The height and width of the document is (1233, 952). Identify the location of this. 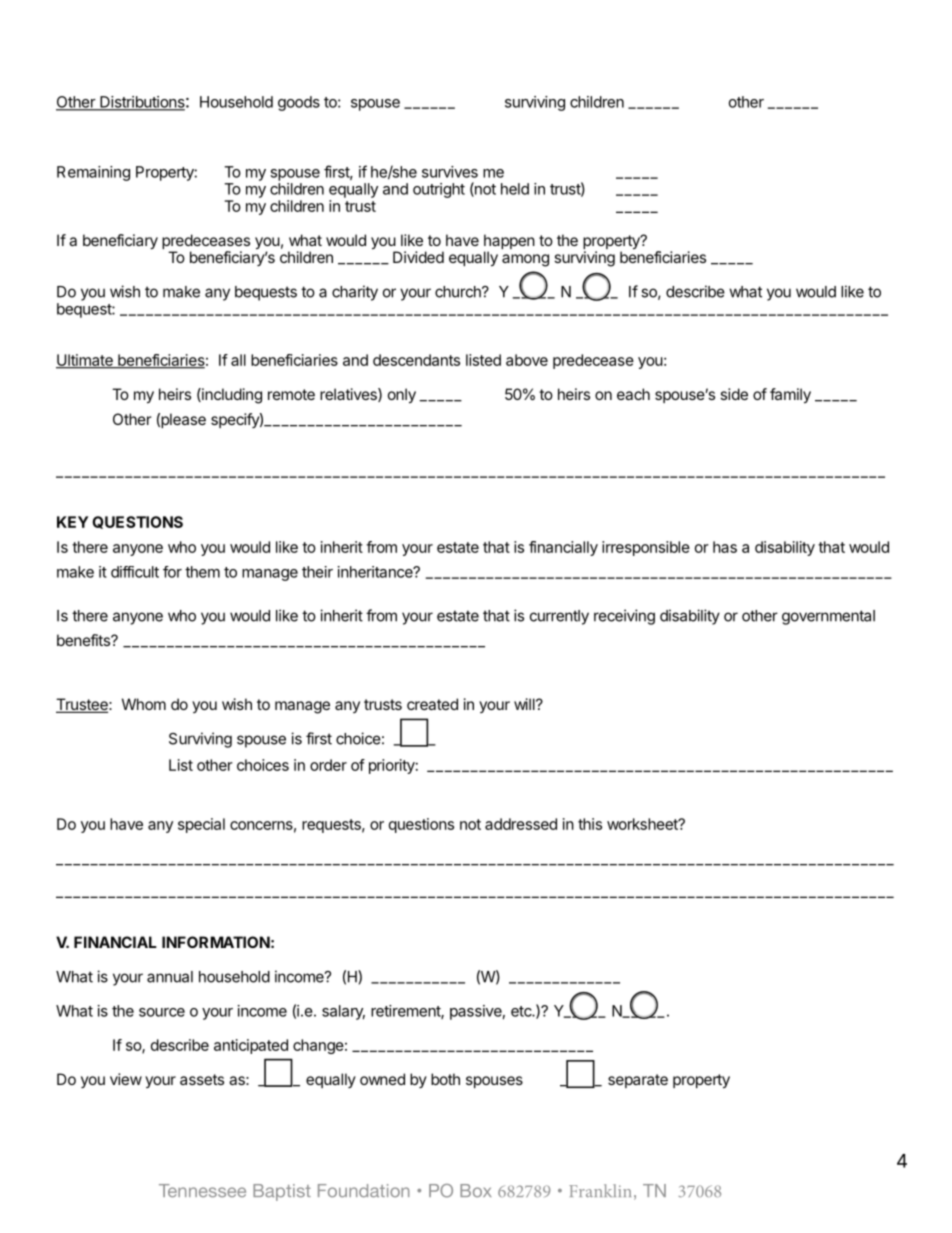
(590, 824).
